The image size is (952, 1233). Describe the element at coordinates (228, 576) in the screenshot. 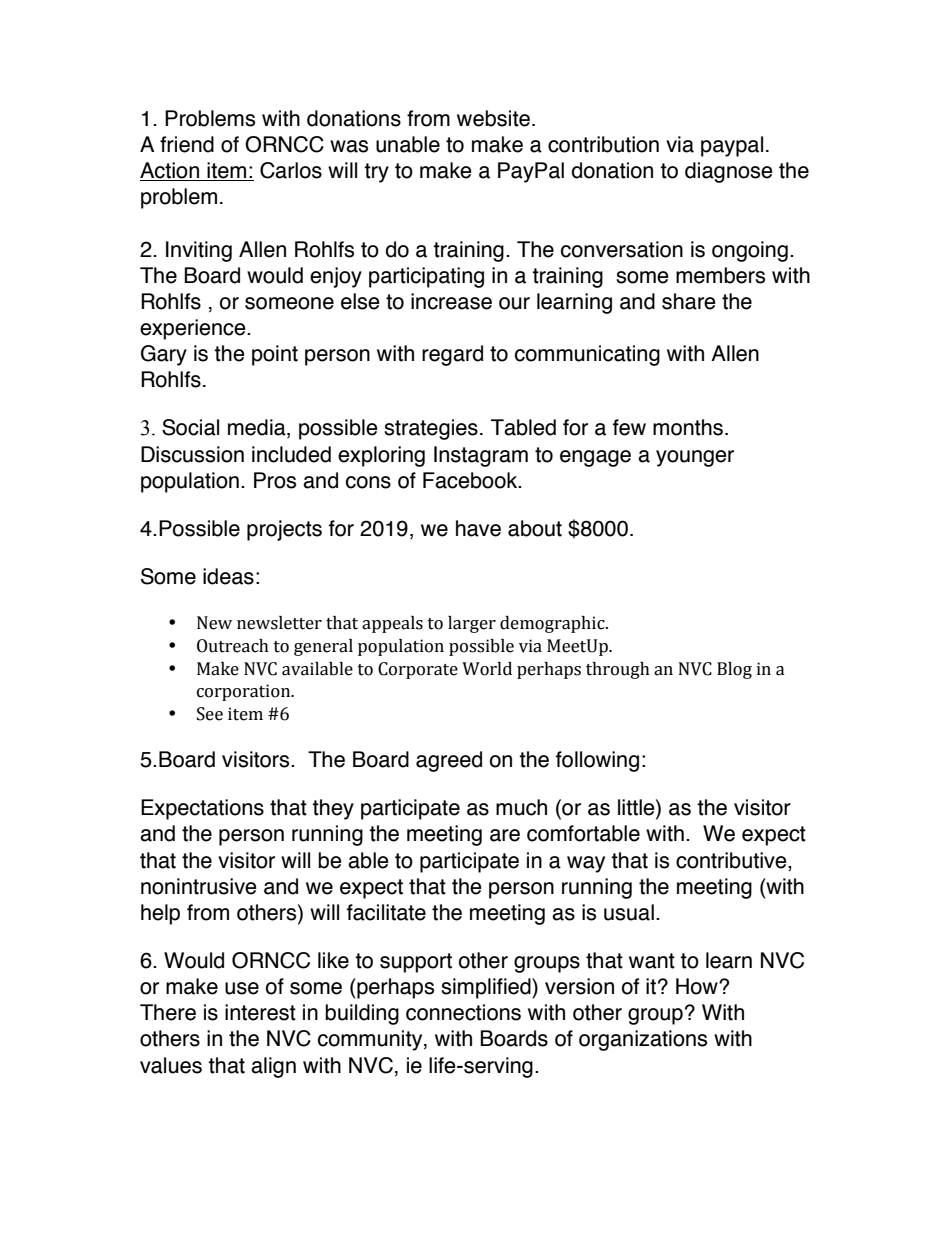

I see `ideas` at that location.
